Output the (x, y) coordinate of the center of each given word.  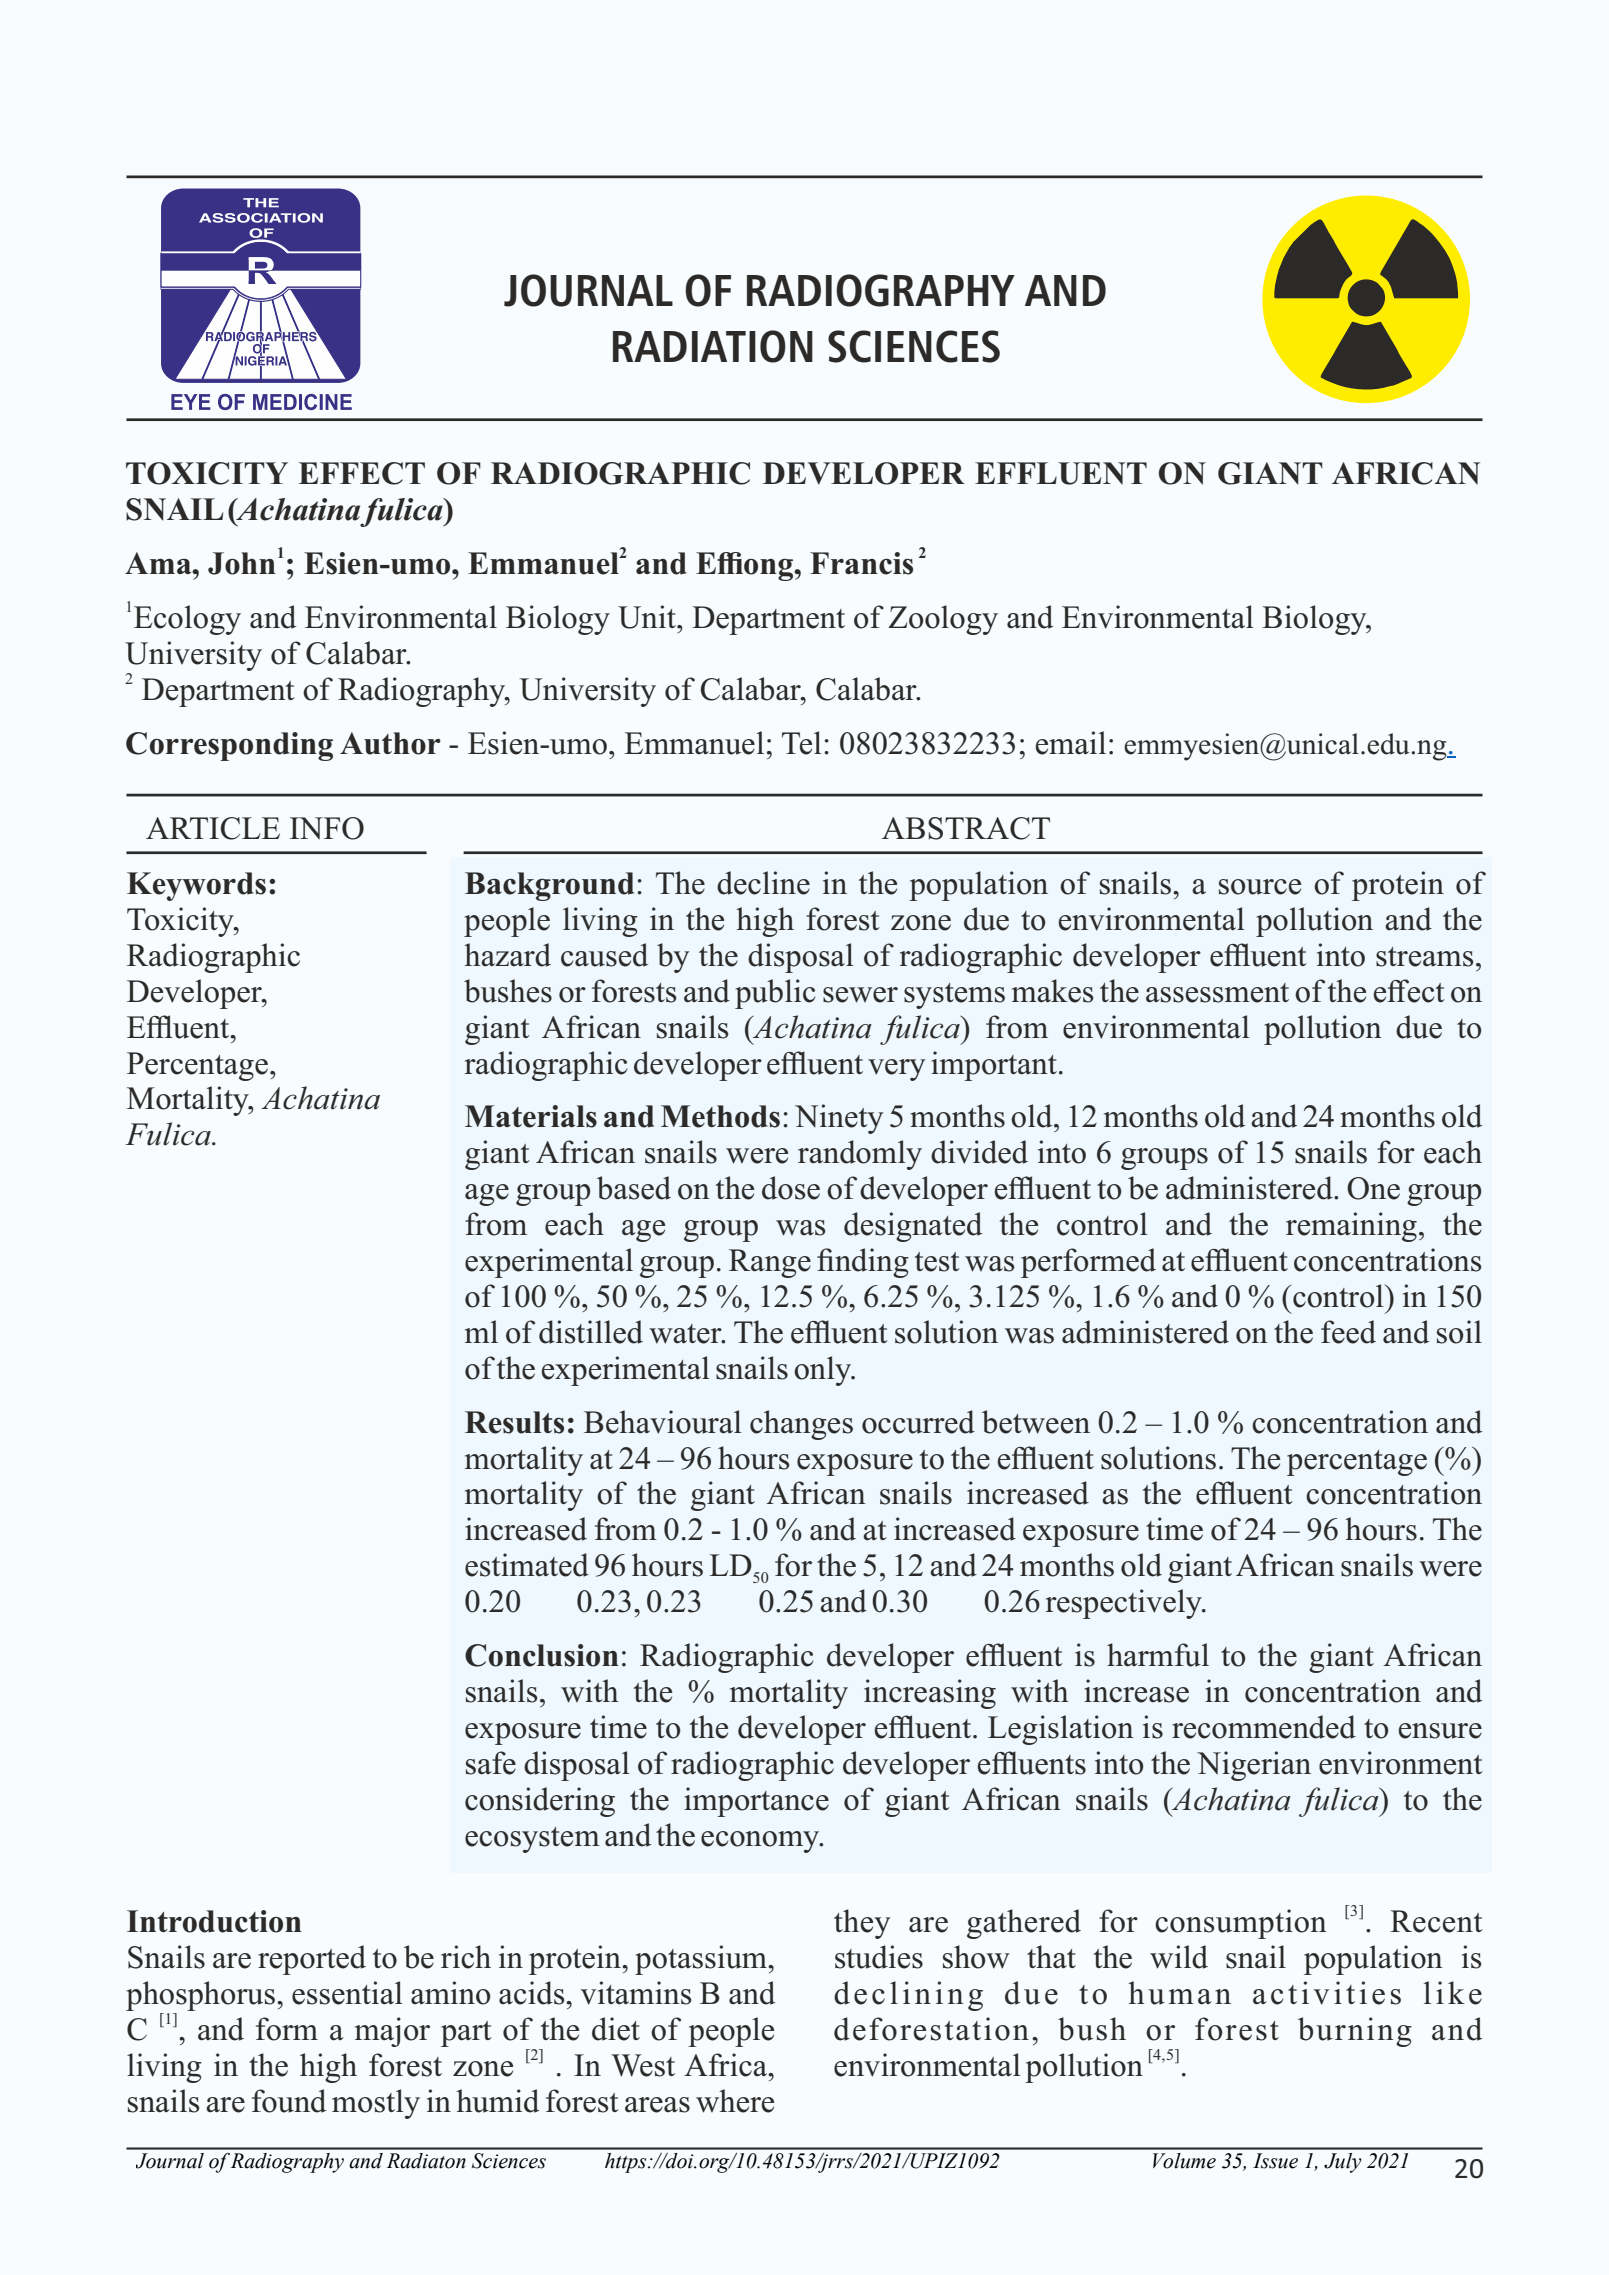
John (242, 563)
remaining (1351, 1227)
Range (770, 1263)
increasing (930, 1694)
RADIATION (713, 346)
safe (491, 1763)
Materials (531, 1116)
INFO (327, 828)
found (289, 2101)
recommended (1264, 1727)
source (1260, 887)
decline (763, 883)
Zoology (943, 620)
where (735, 2101)
